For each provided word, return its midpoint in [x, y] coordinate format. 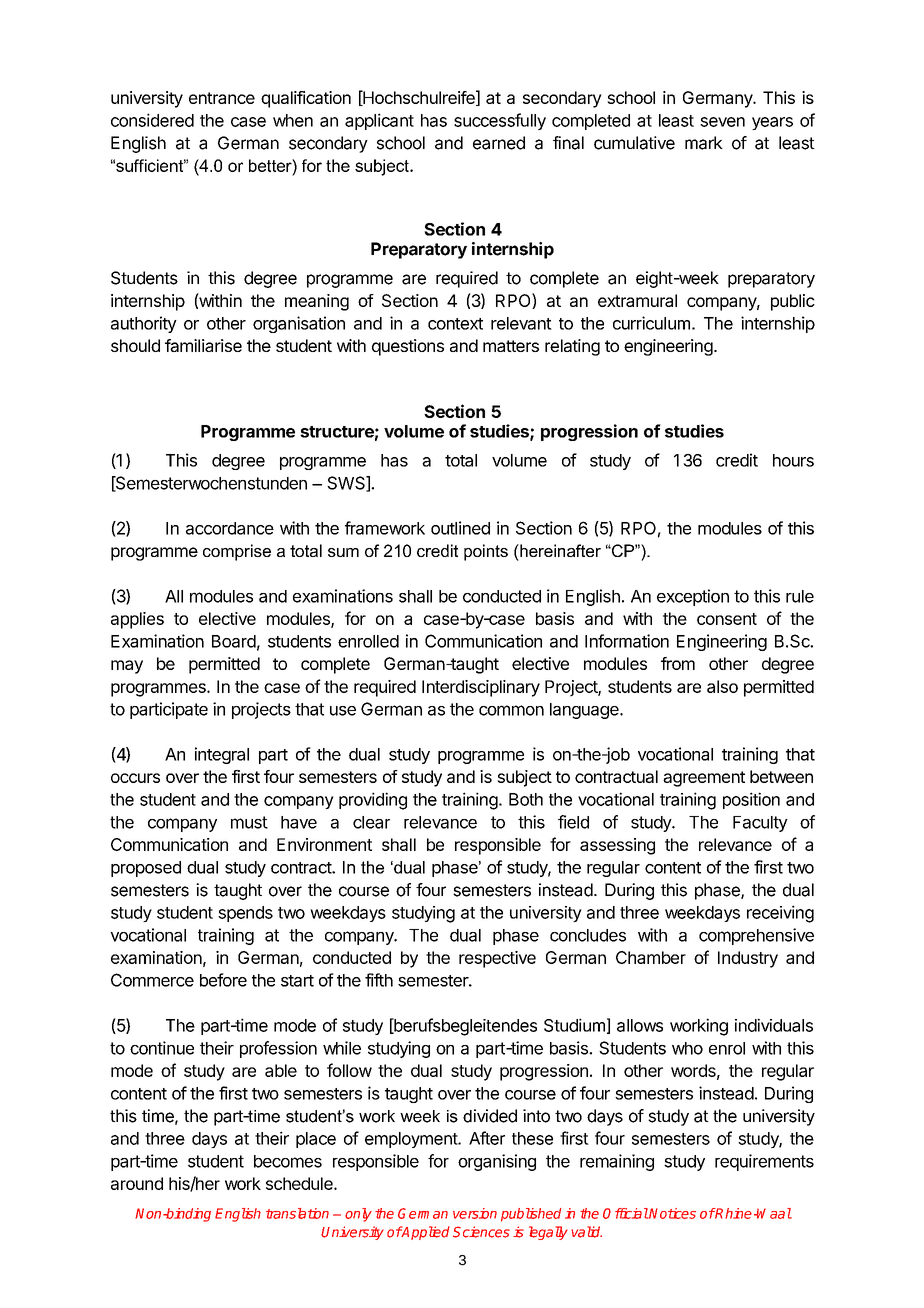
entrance [222, 98]
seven [722, 122]
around [137, 1183]
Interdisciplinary [481, 688]
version [475, 1213]
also [722, 686]
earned [499, 143]
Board [234, 641]
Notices [672, 1213]
